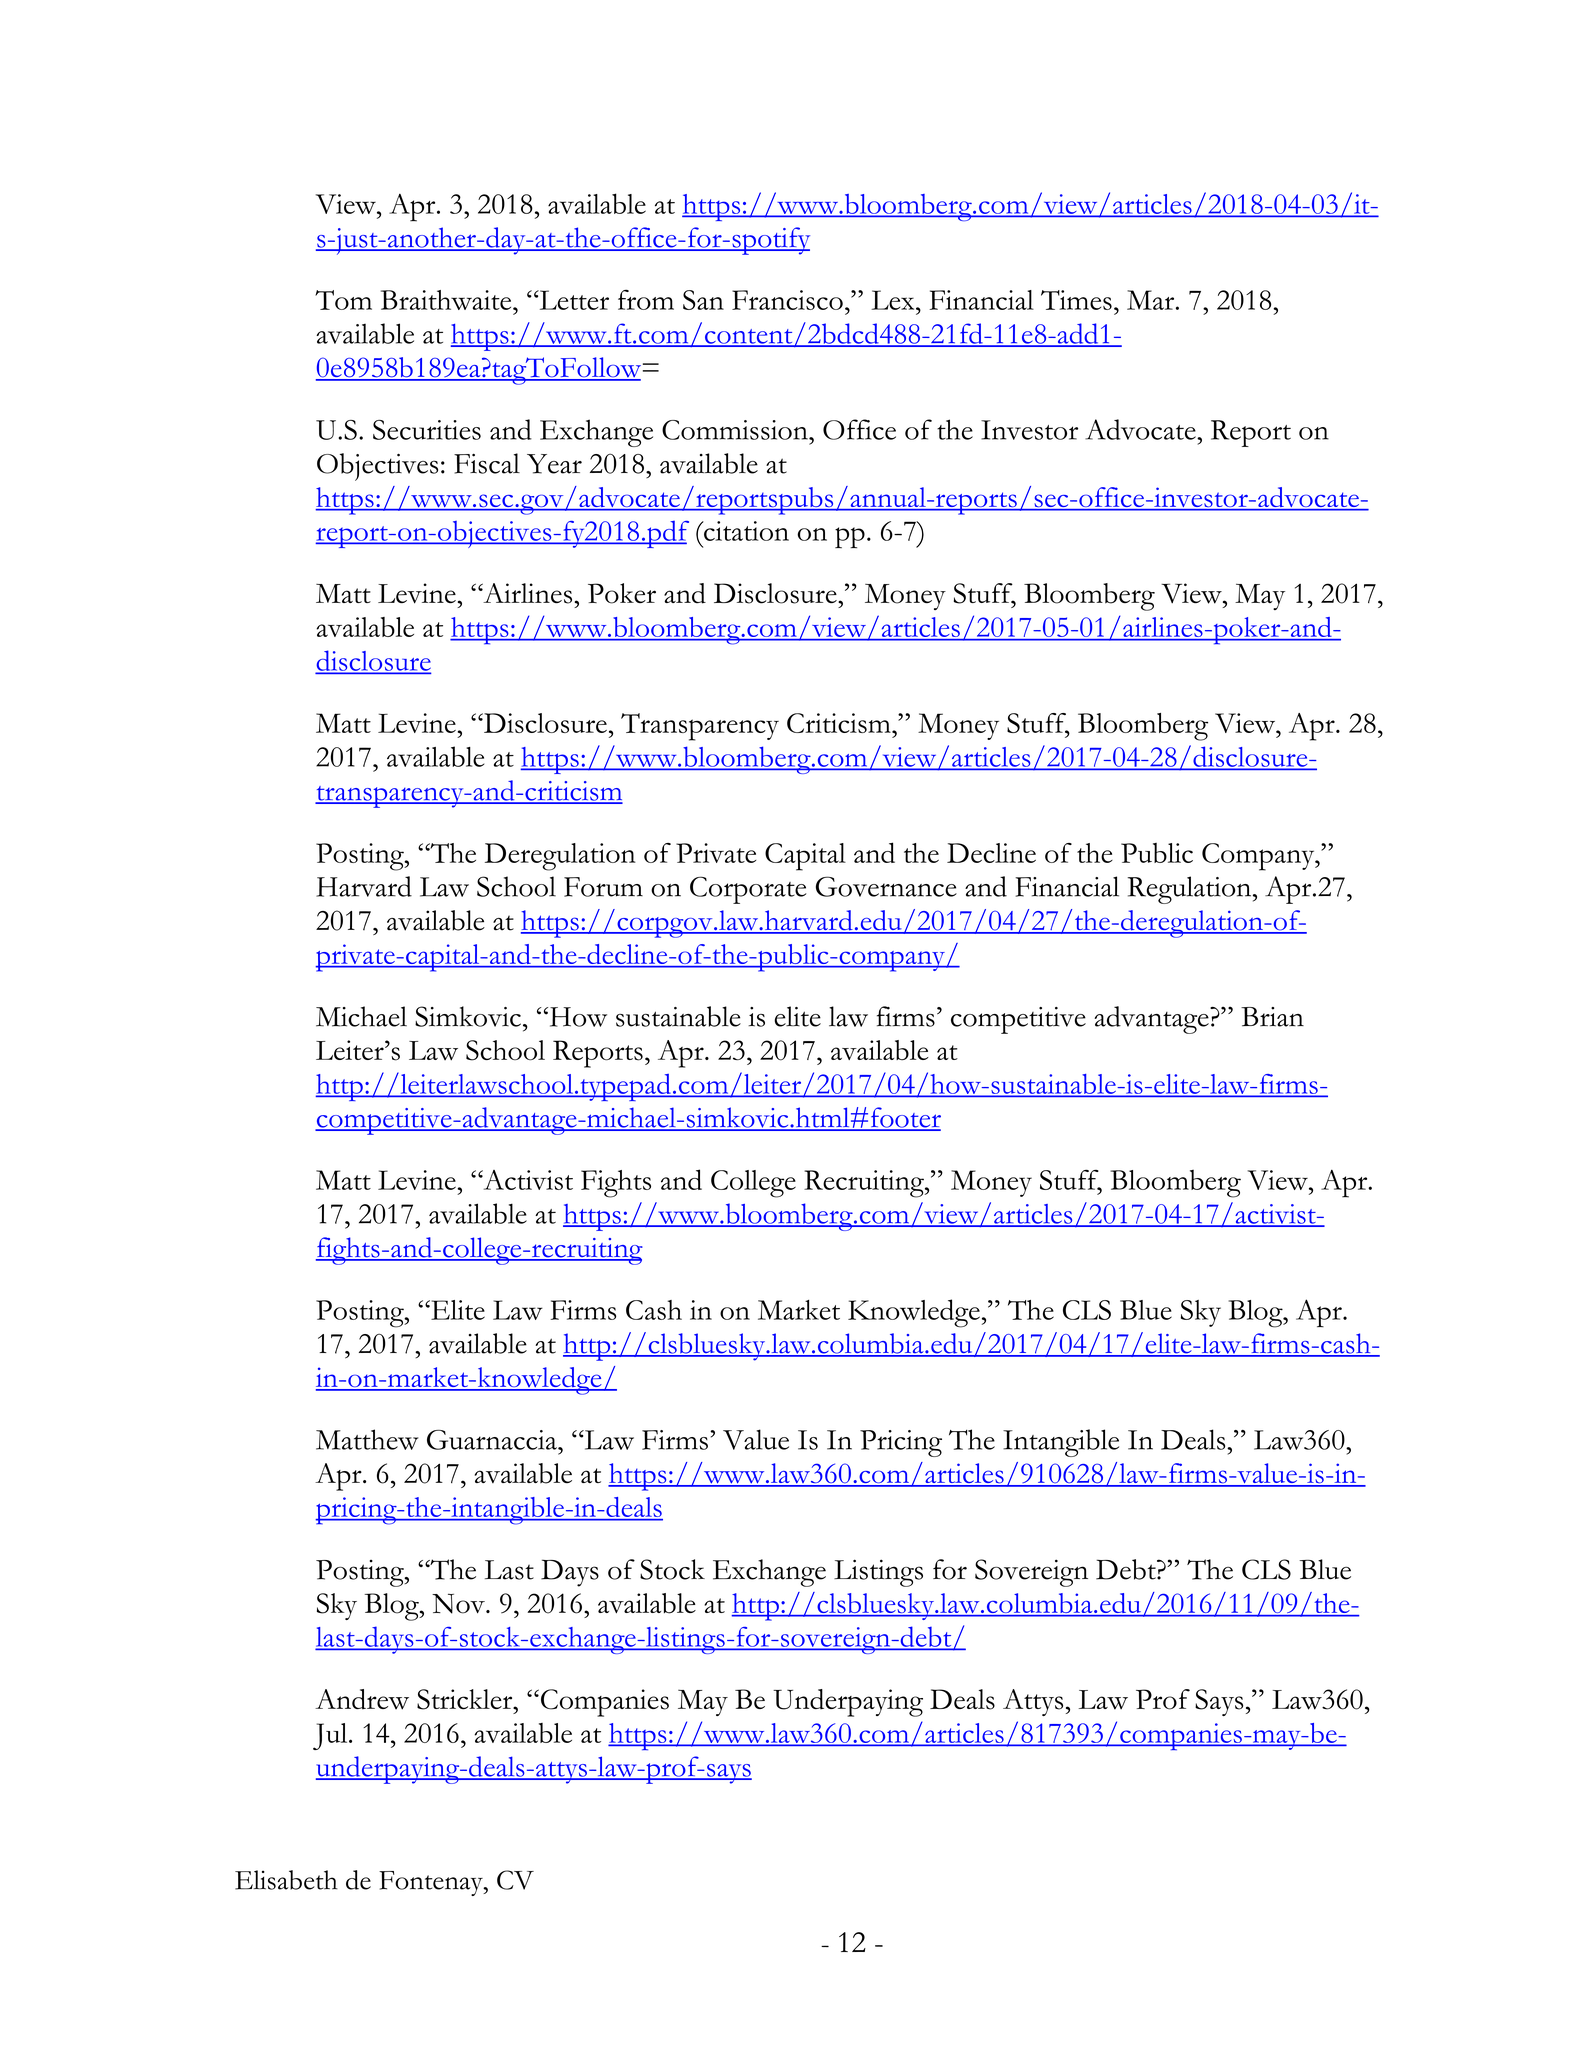  Describe the element at coordinates (459, 1603) in the screenshot. I see `Nov` at that location.
